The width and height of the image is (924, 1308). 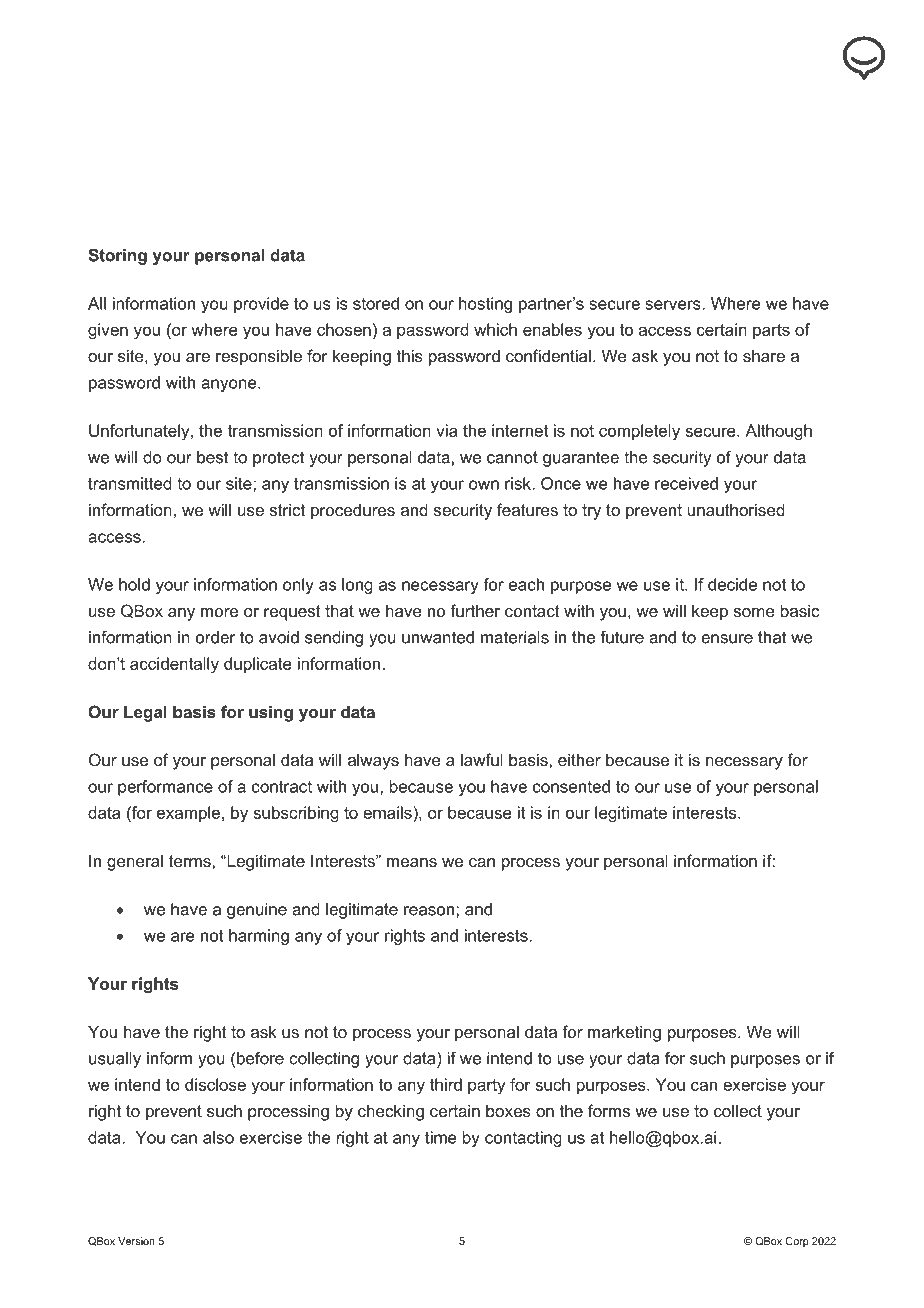 I want to click on either, so click(x=579, y=759).
